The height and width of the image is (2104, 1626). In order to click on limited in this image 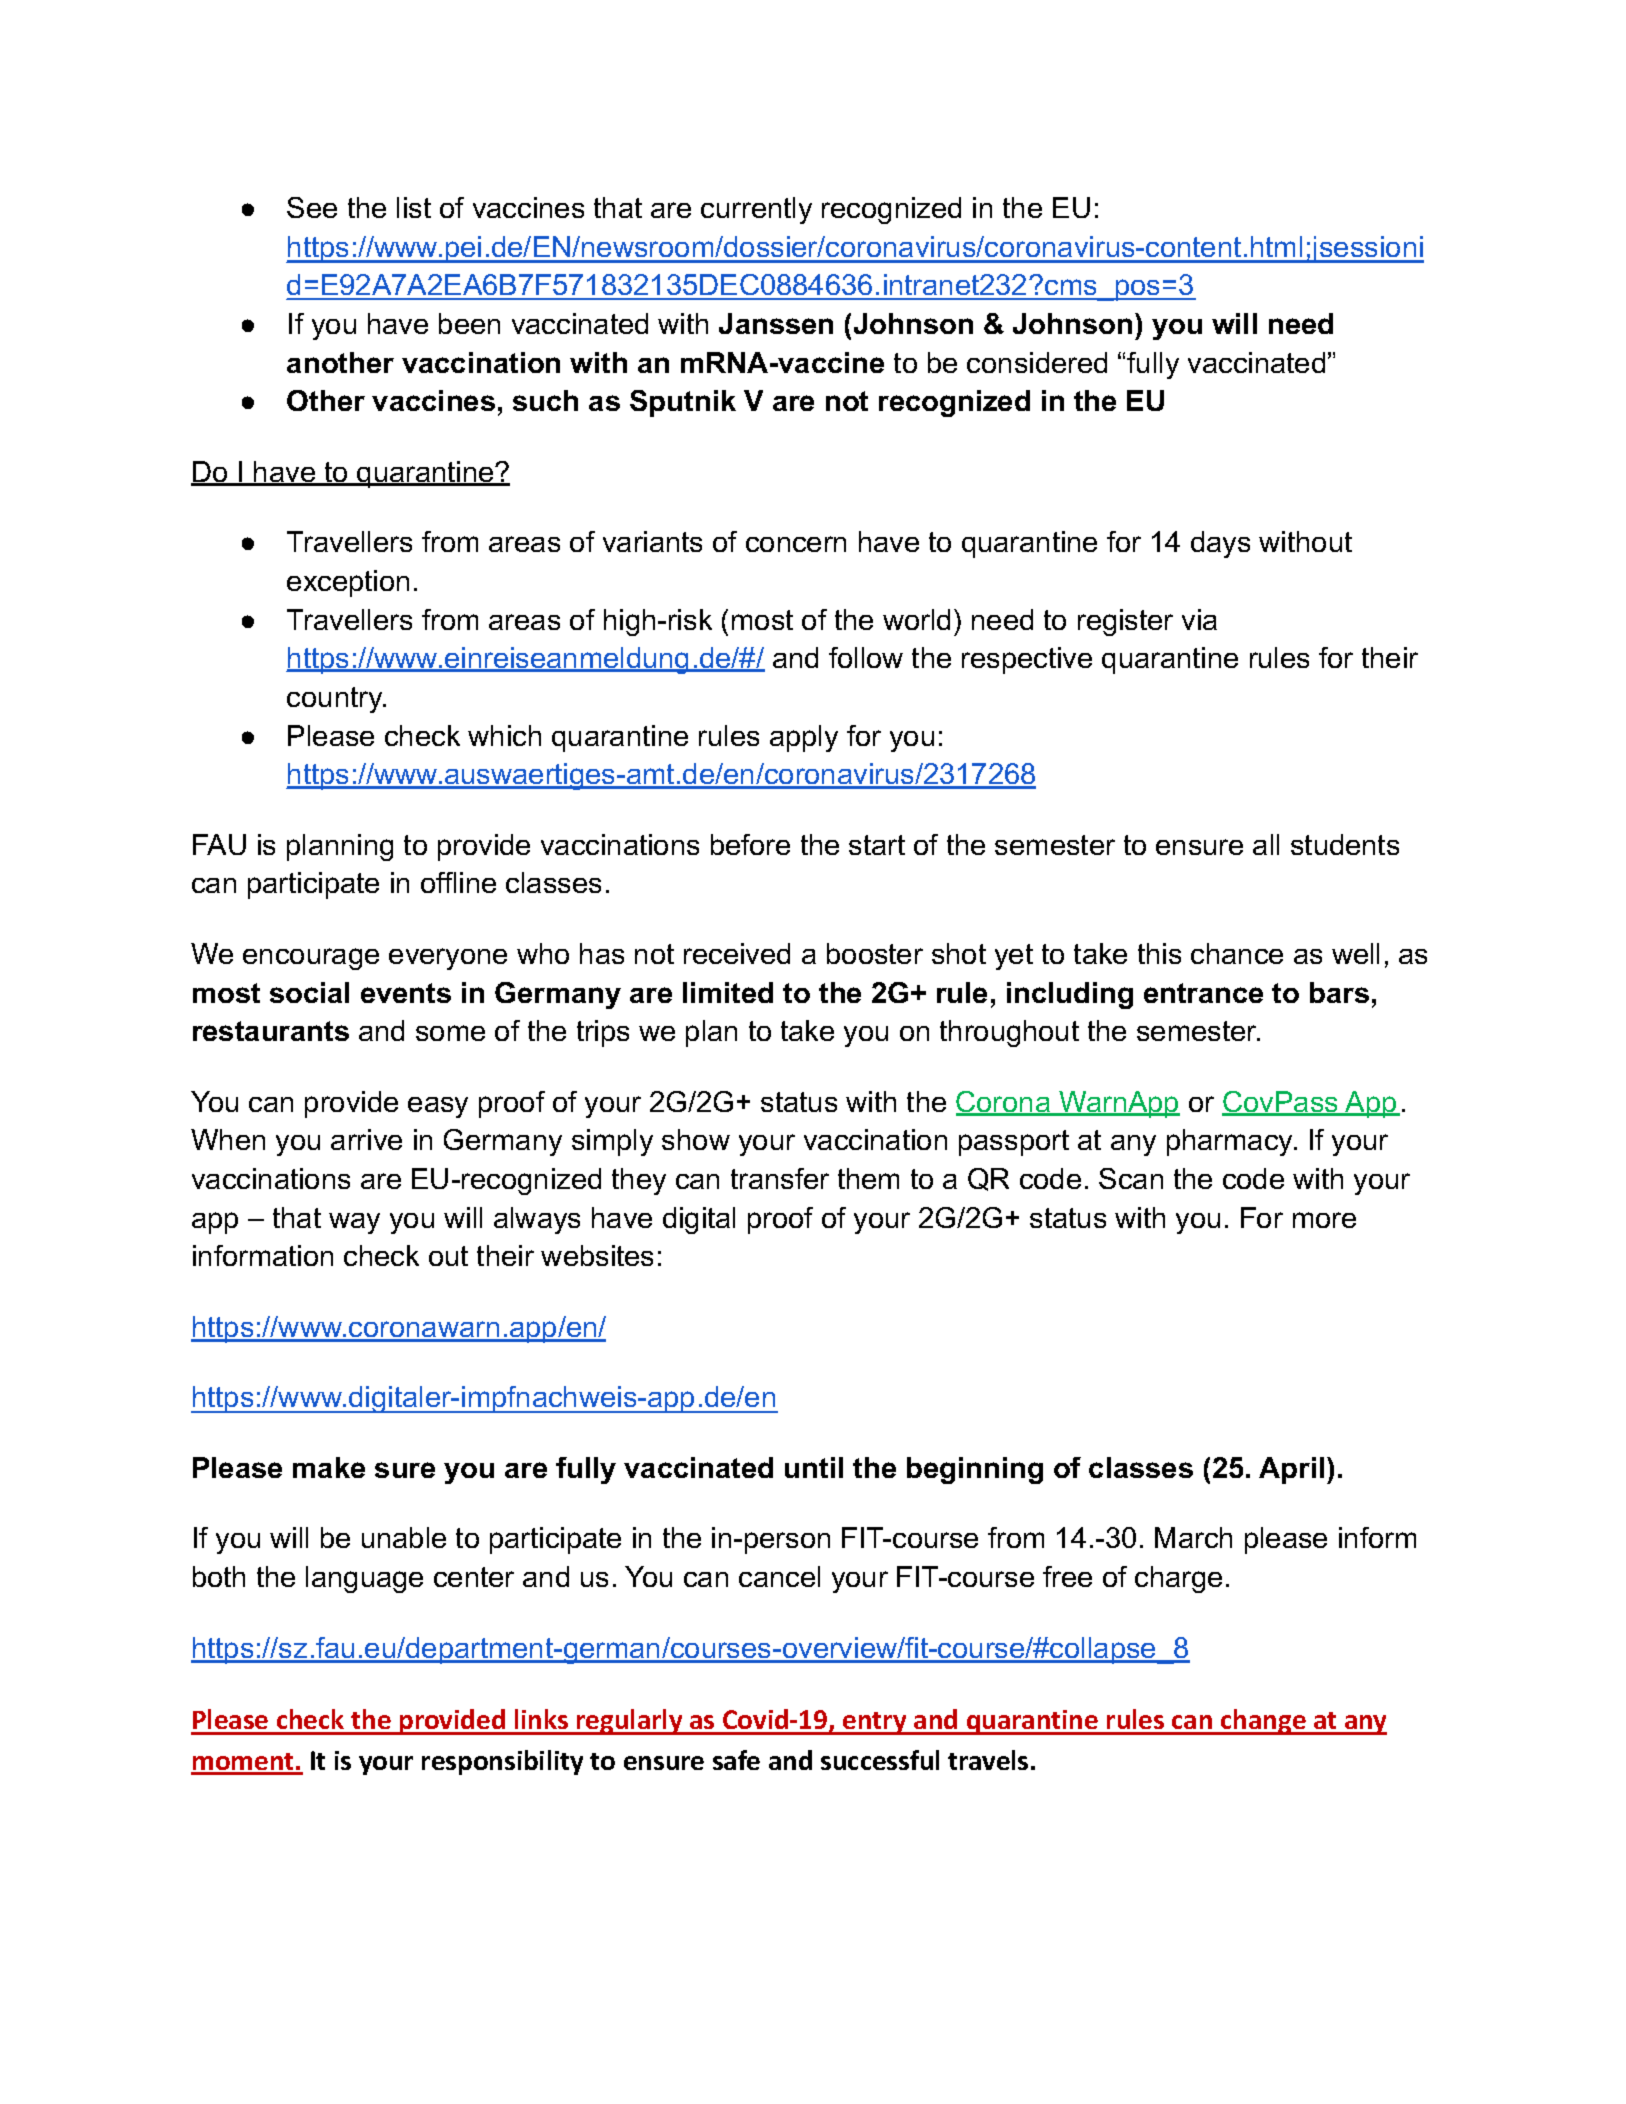, I will do `click(728, 992)`.
